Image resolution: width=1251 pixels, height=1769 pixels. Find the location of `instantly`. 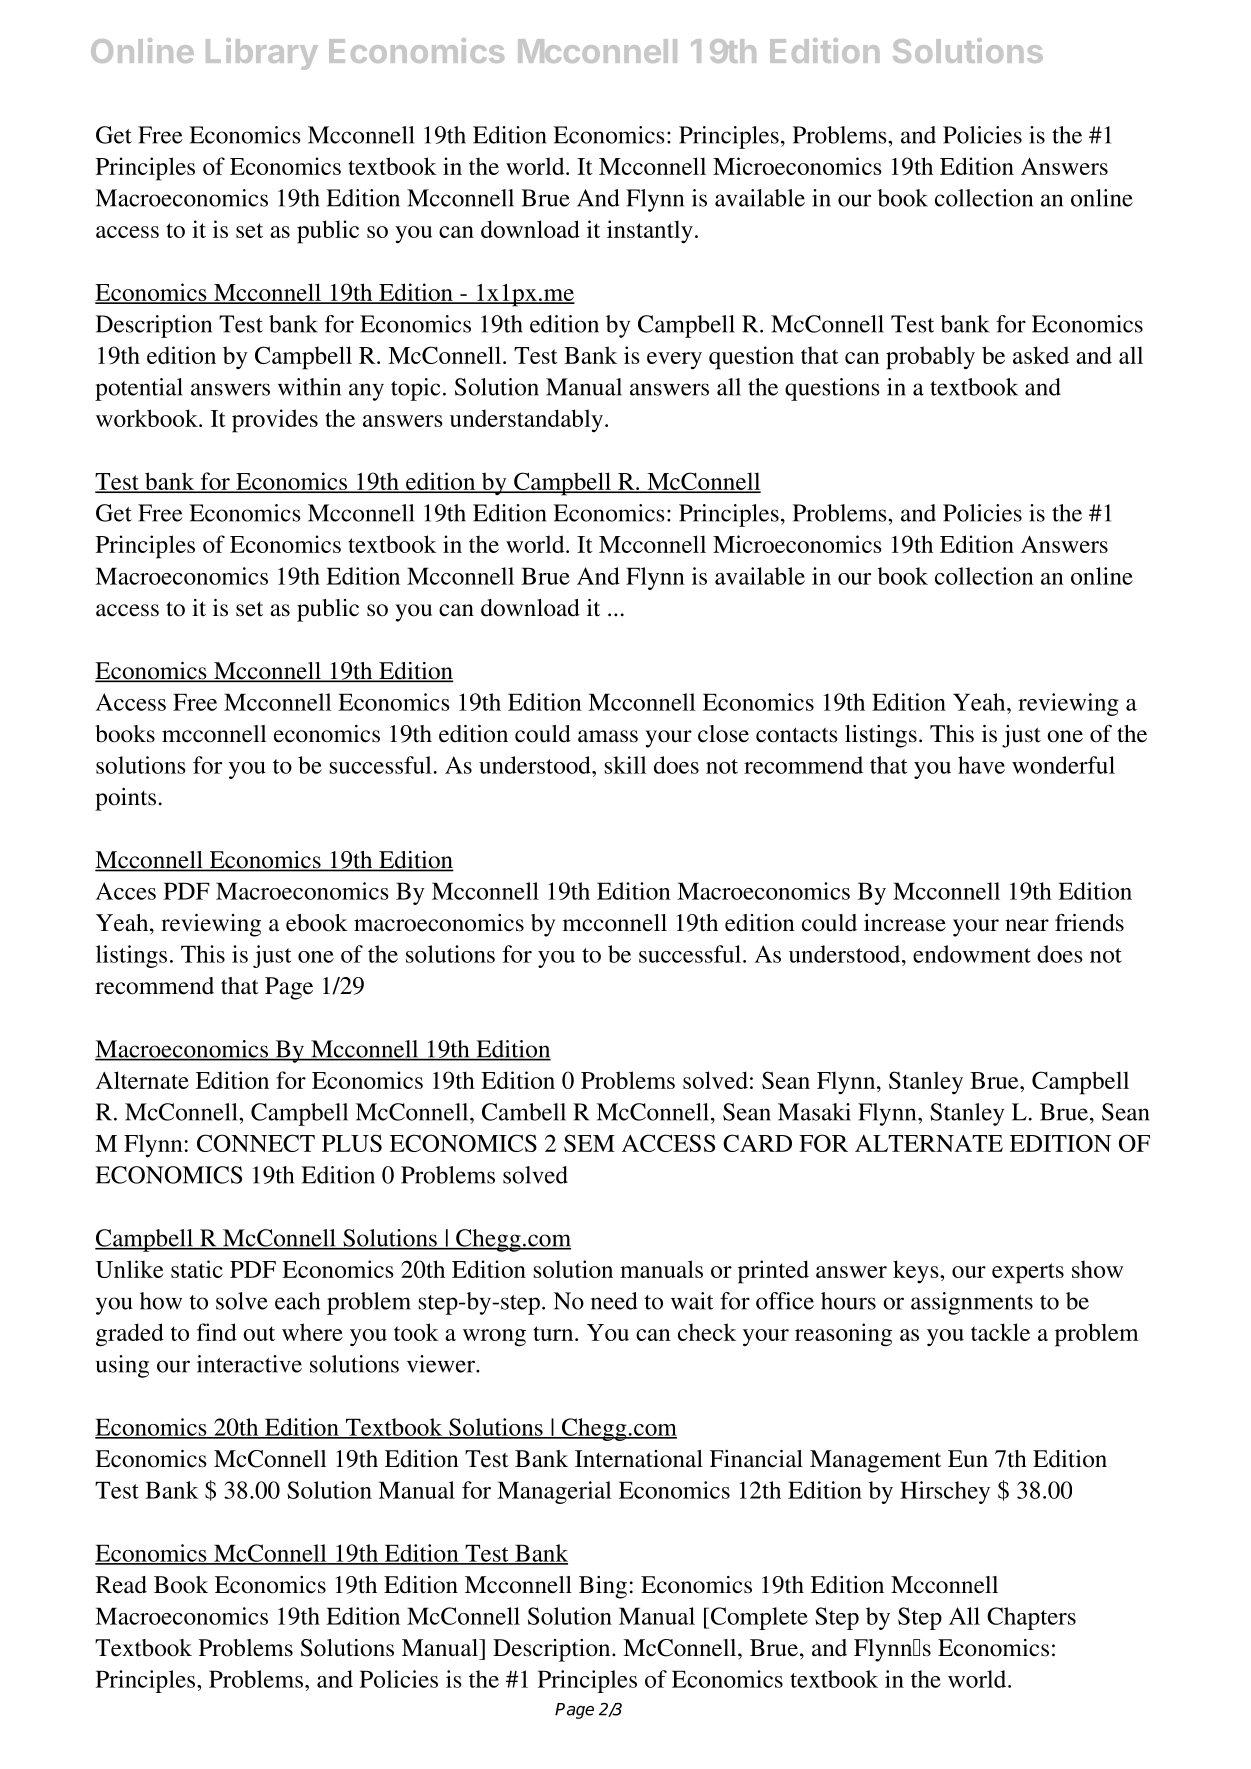

instantly is located at coordinates (650, 232).
